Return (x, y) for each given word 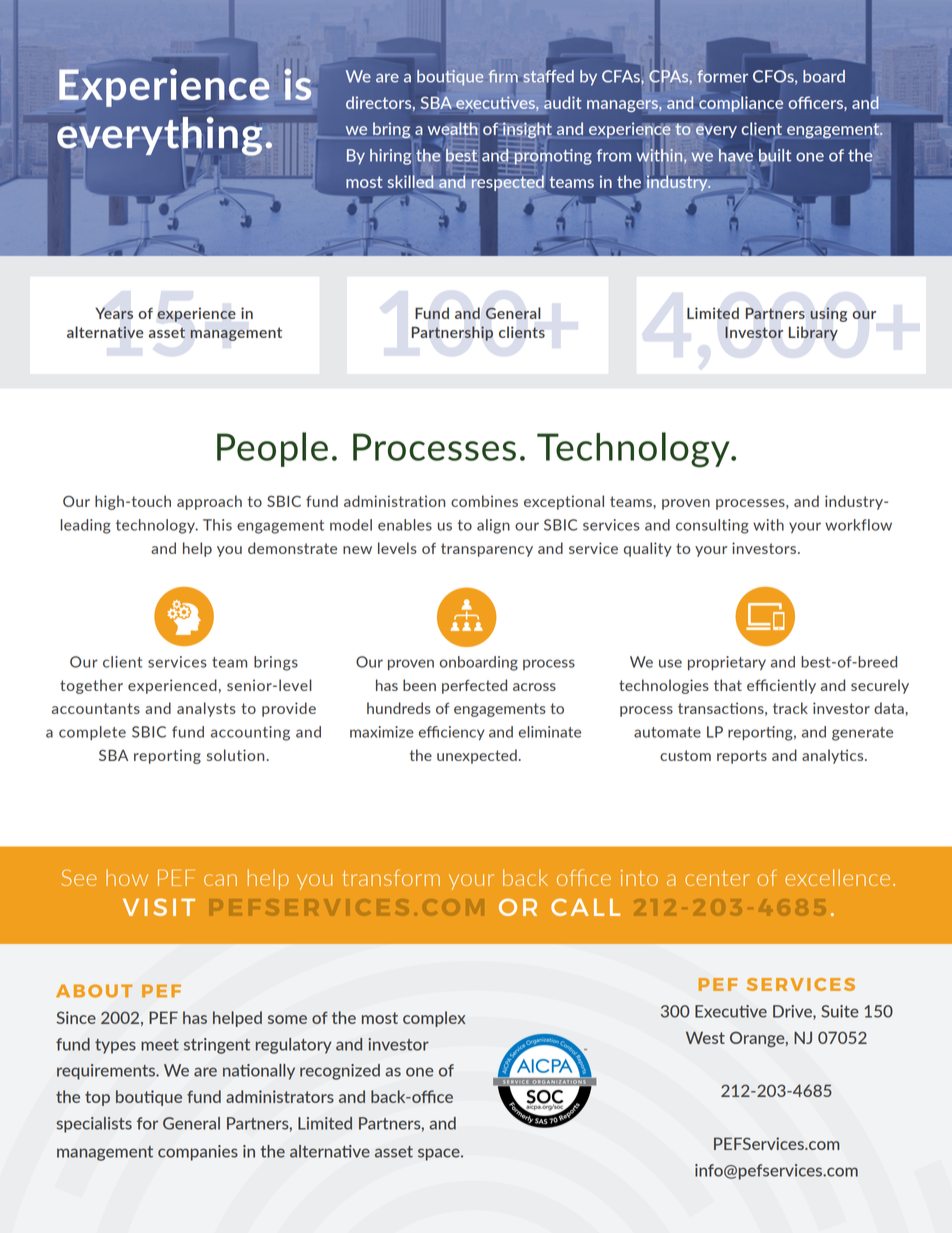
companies (198, 1153)
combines (484, 501)
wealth (453, 130)
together (91, 686)
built (775, 155)
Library (813, 333)
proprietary (727, 663)
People (272, 449)
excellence (837, 877)
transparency (487, 550)
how (127, 877)
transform (391, 877)
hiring (390, 157)
